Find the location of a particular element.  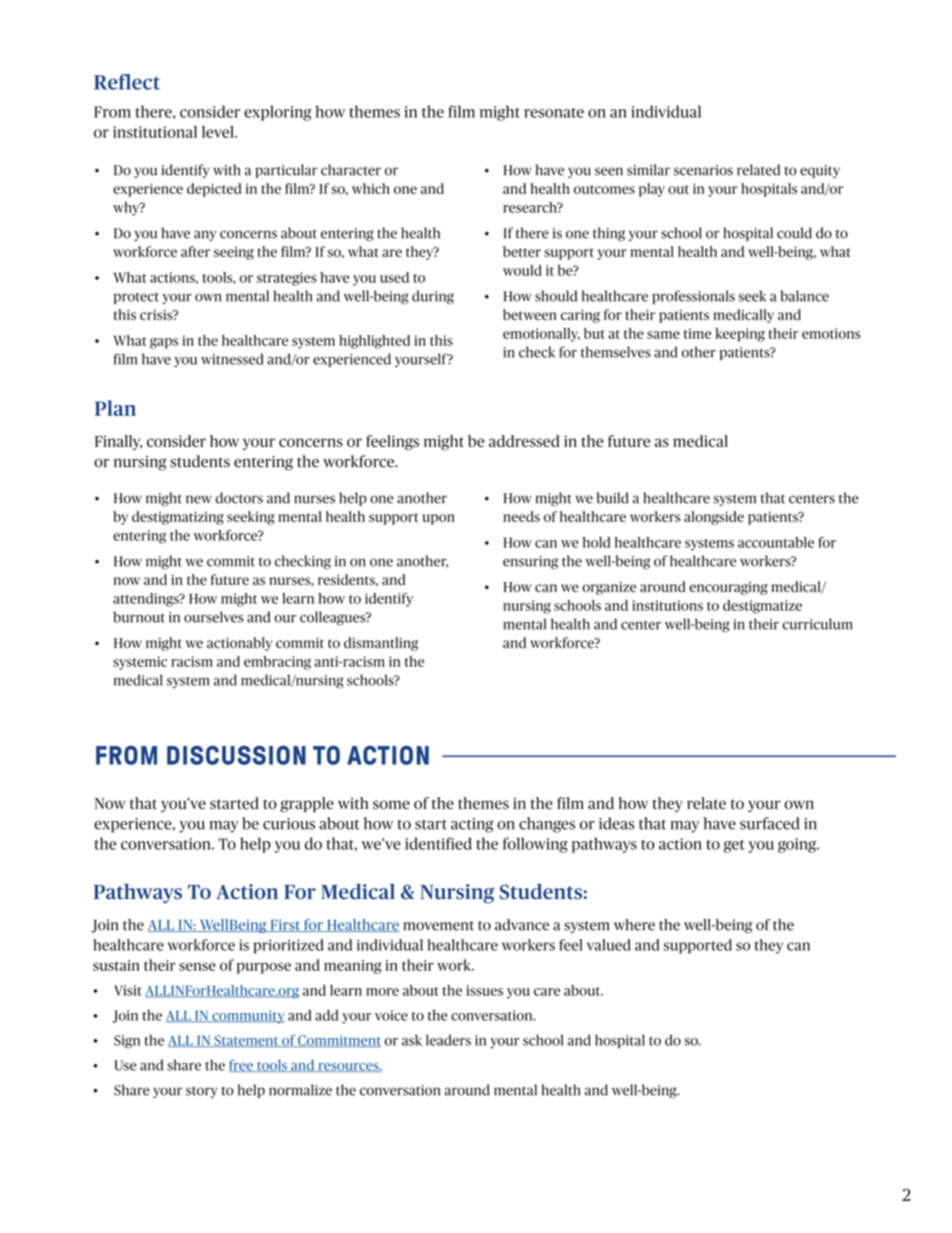

leaders is located at coordinates (448, 1040).
